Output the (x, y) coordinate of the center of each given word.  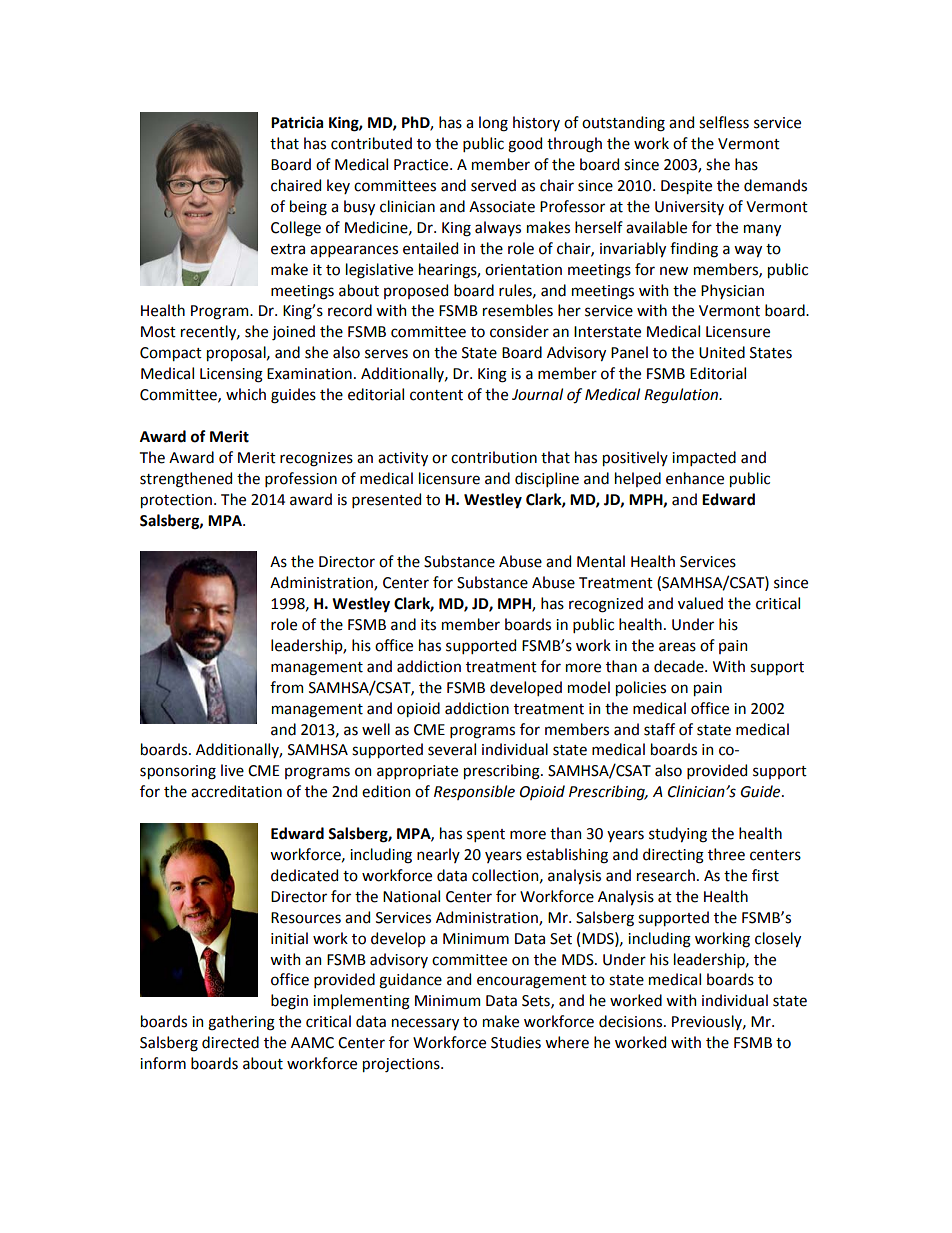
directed (230, 1042)
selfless (724, 122)
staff (659, 729)
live (232, 770)
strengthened (186, 480)
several (452, 749)
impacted (704, 458)
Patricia (297, 122)
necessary (425, 1024)
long (493, 124)
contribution (494, 457)
